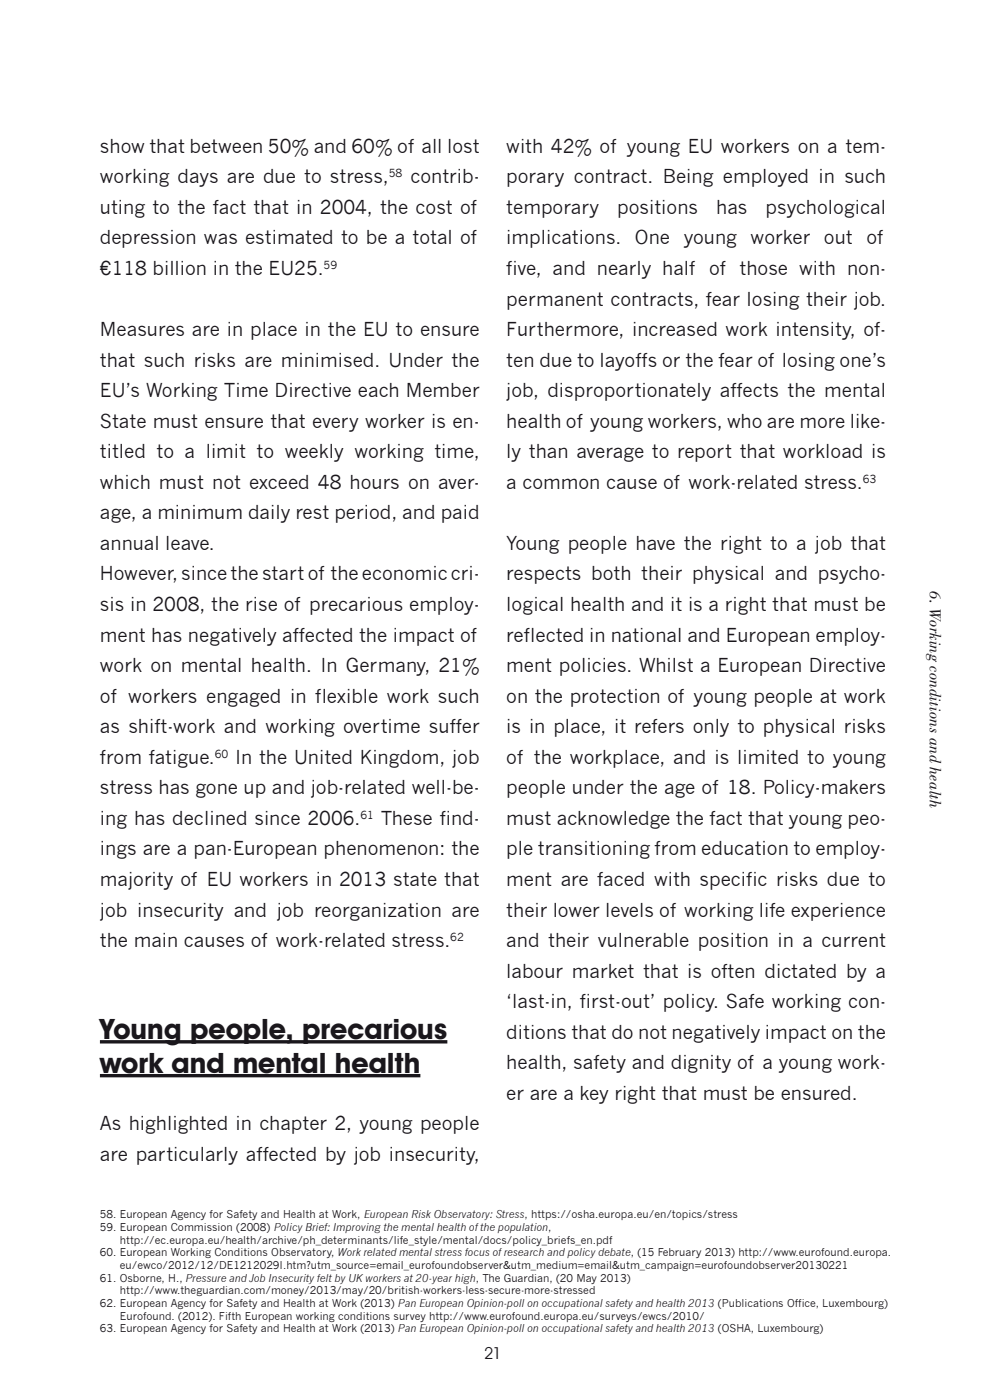 The image size is (986, 1399). Describe the element at coordinates (732, 971) in the screenshot. I see `often` at that location.
